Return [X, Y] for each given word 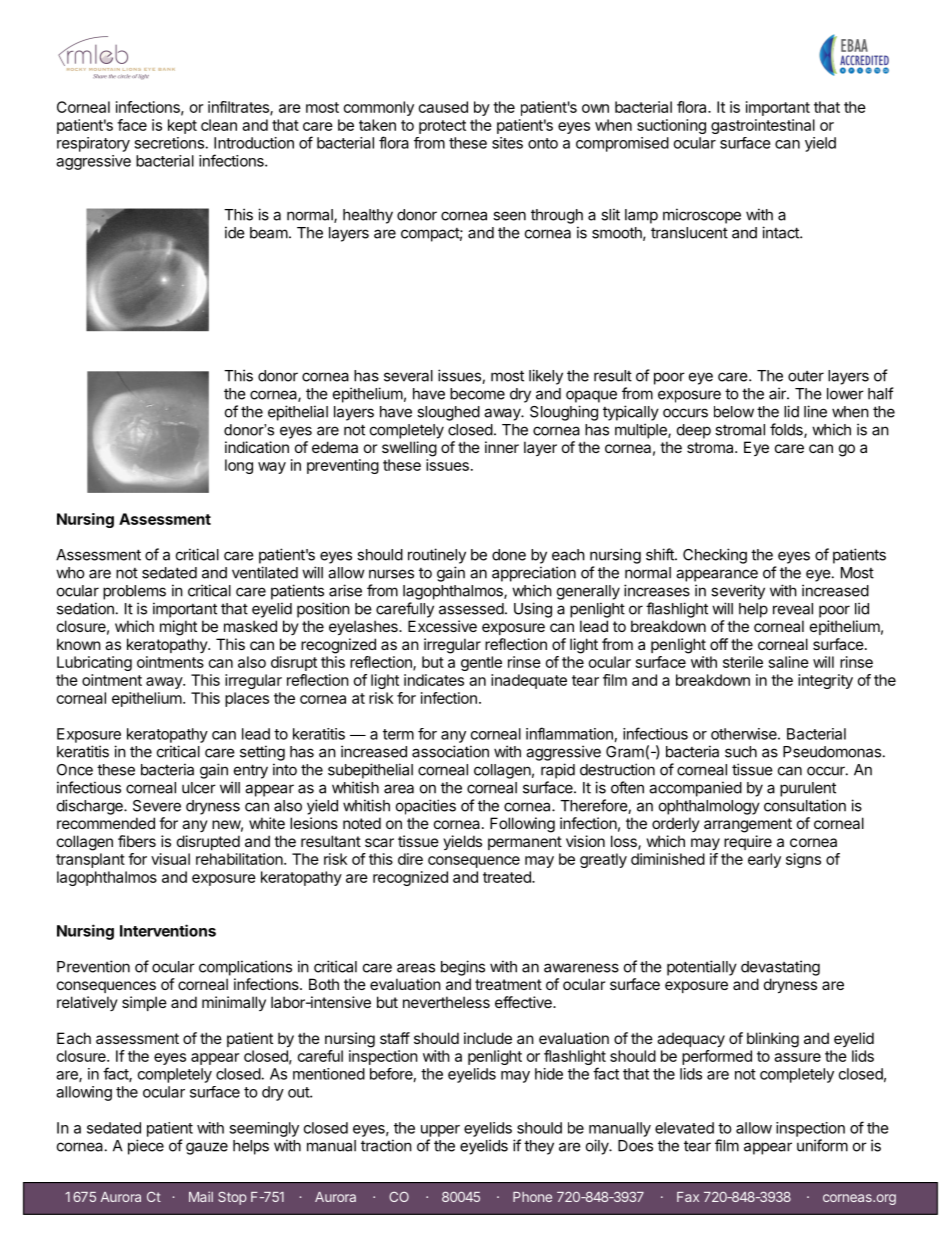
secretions [169, 143]
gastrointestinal [763, 126]
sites [507, 143]
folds [787, 430]
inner [502, 447]
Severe [157, 806]
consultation [805, 805]
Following [522, 825]
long [239, 466]
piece [146, 1147]
